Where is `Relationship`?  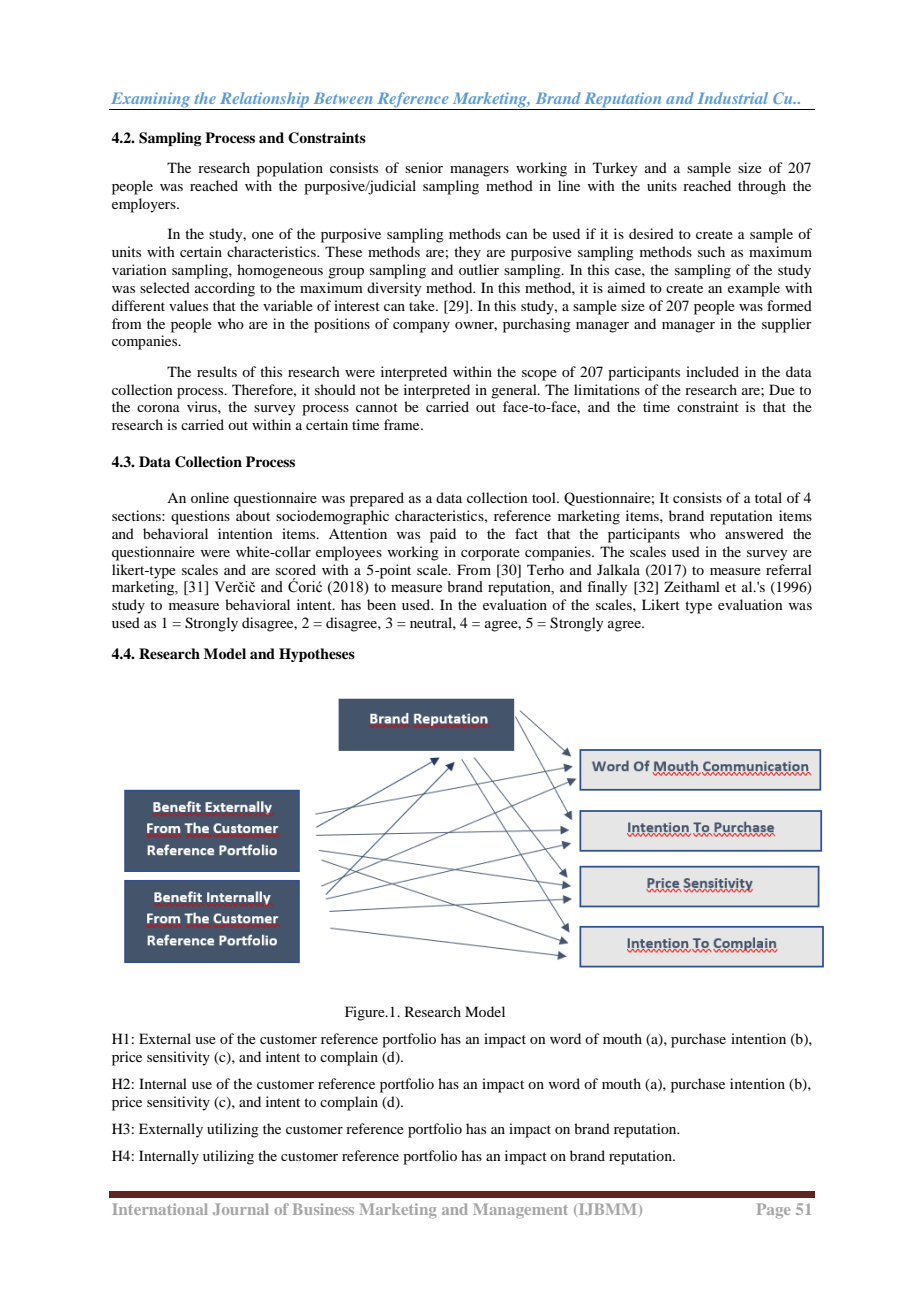 Relationship is located at coordinates (265, 101).
